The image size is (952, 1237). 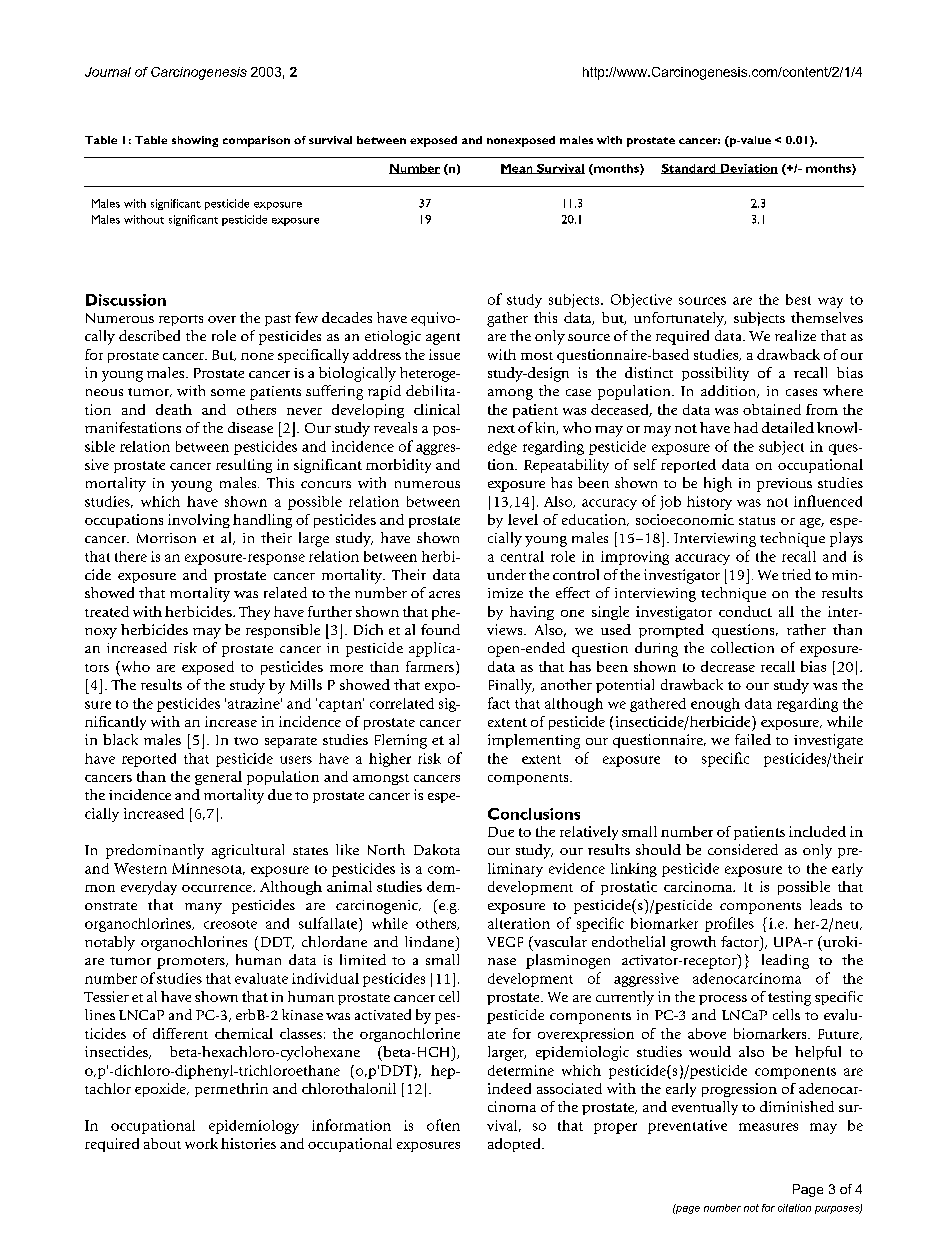 What do you see at coordinates (739, 1090) in the image?
I see `progression` at bounding box center [739, 1090].
